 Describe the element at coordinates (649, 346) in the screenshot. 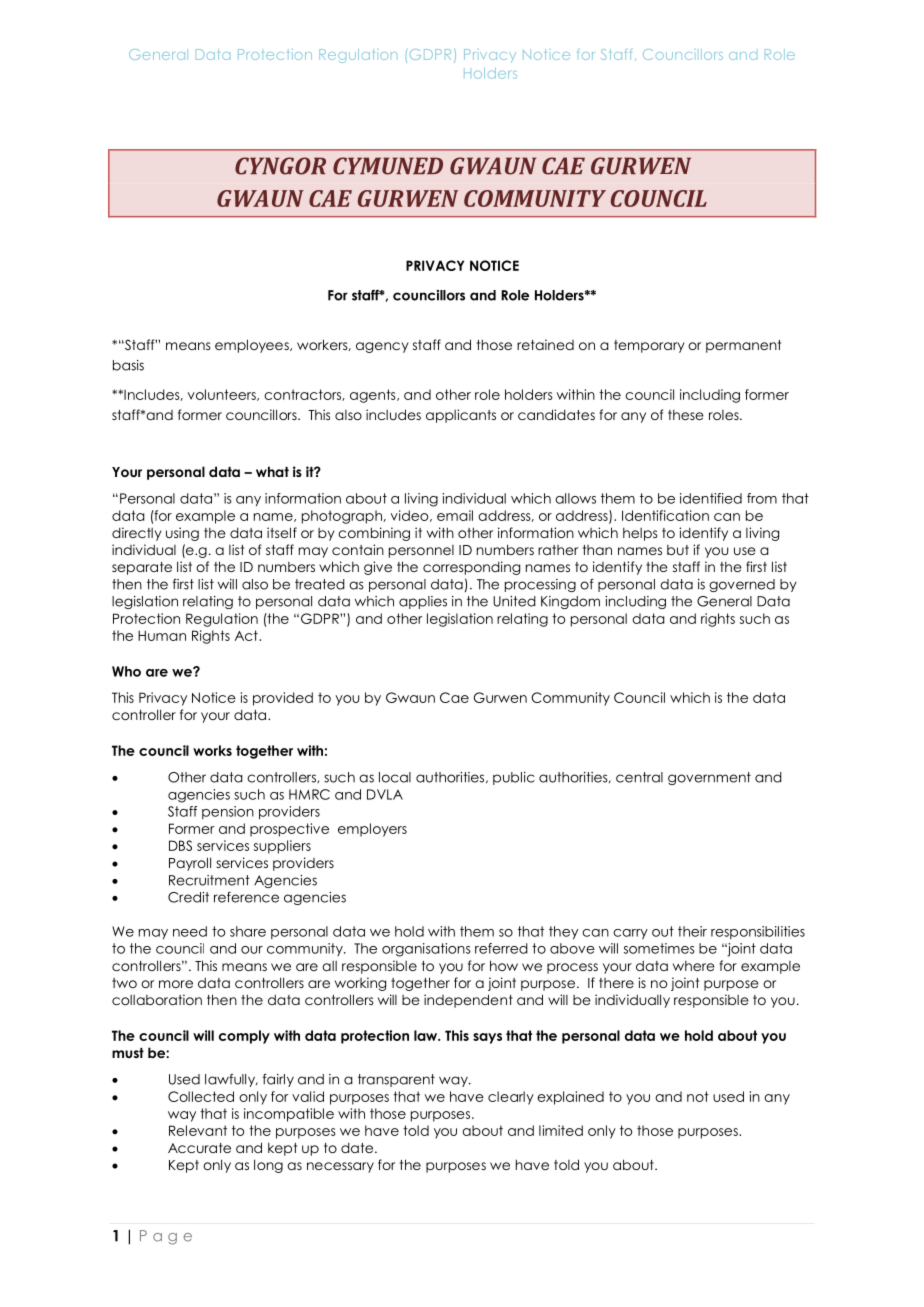

I see `temporary` at that location.
